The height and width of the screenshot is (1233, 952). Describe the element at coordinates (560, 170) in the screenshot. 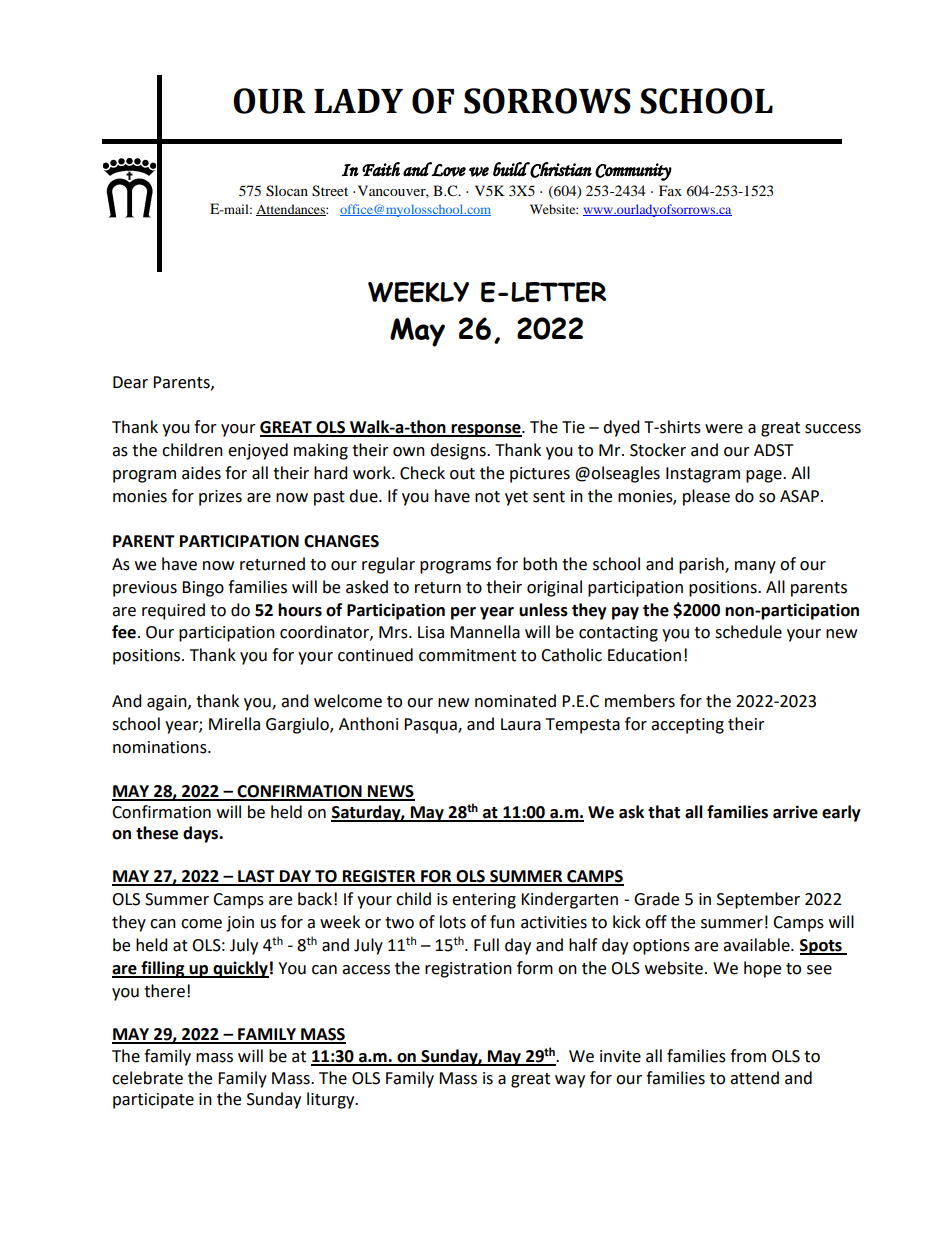

I see `Christian` at that location.
